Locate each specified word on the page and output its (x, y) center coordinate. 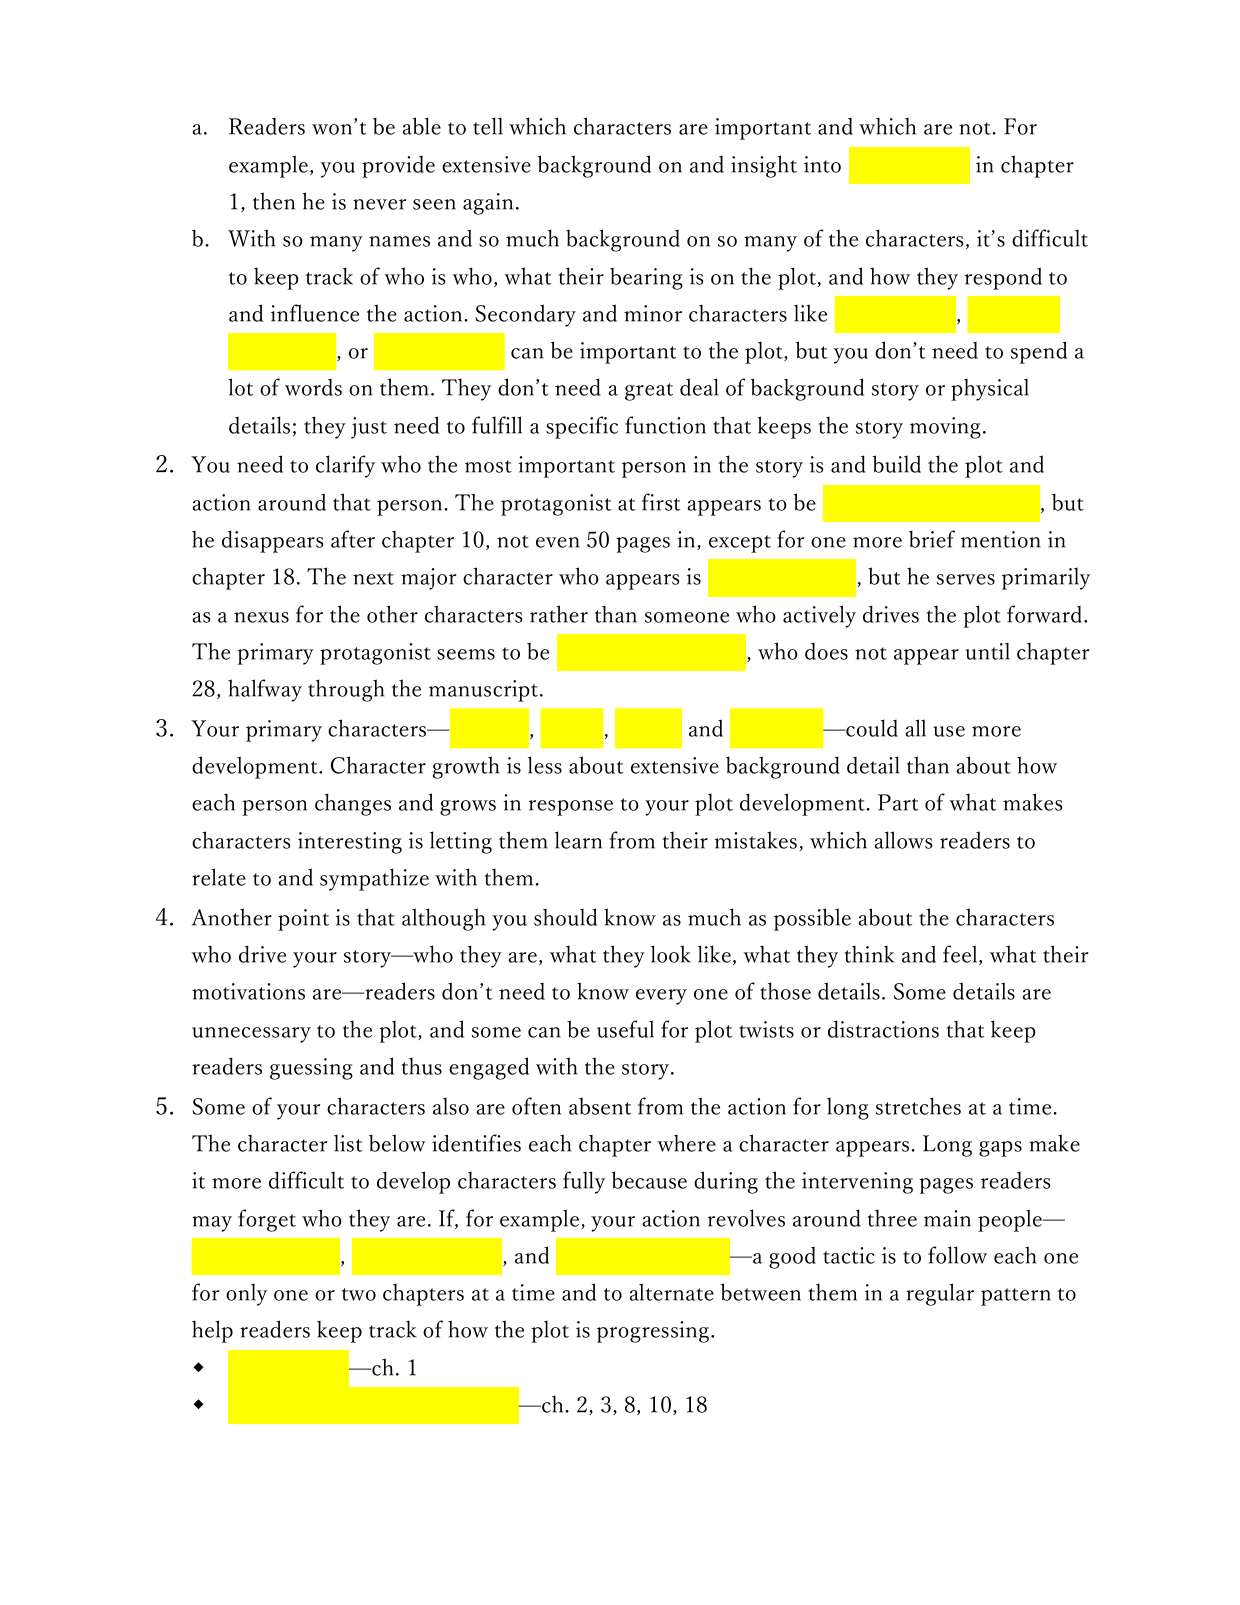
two (359, 1294)
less (545, 765)
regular (940, 1294)
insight (764, 166)
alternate (671, 1292)
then (274, 201)
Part (898, 802)
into (822, 164)
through (346, 690)
